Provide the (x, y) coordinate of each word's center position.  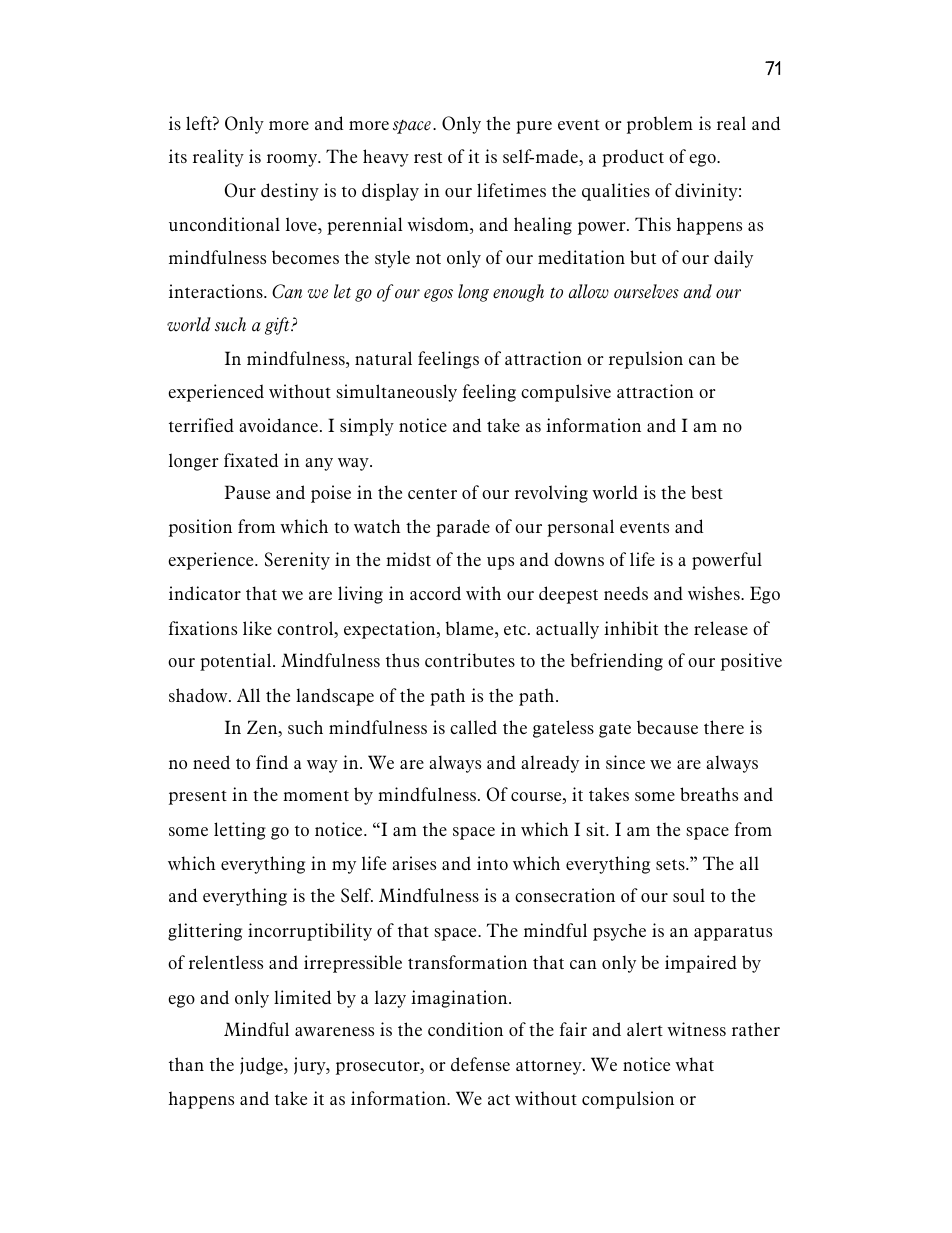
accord (435, 593)
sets (671, 864)
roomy (293, 160)
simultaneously (396, 393)
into (492, 863)
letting (240, 831)
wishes (715, 593)
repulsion (646, 360)
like (257, 628)
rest (428, 157)
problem (660, 125)
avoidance (278, 425)
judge (262, 1066)
